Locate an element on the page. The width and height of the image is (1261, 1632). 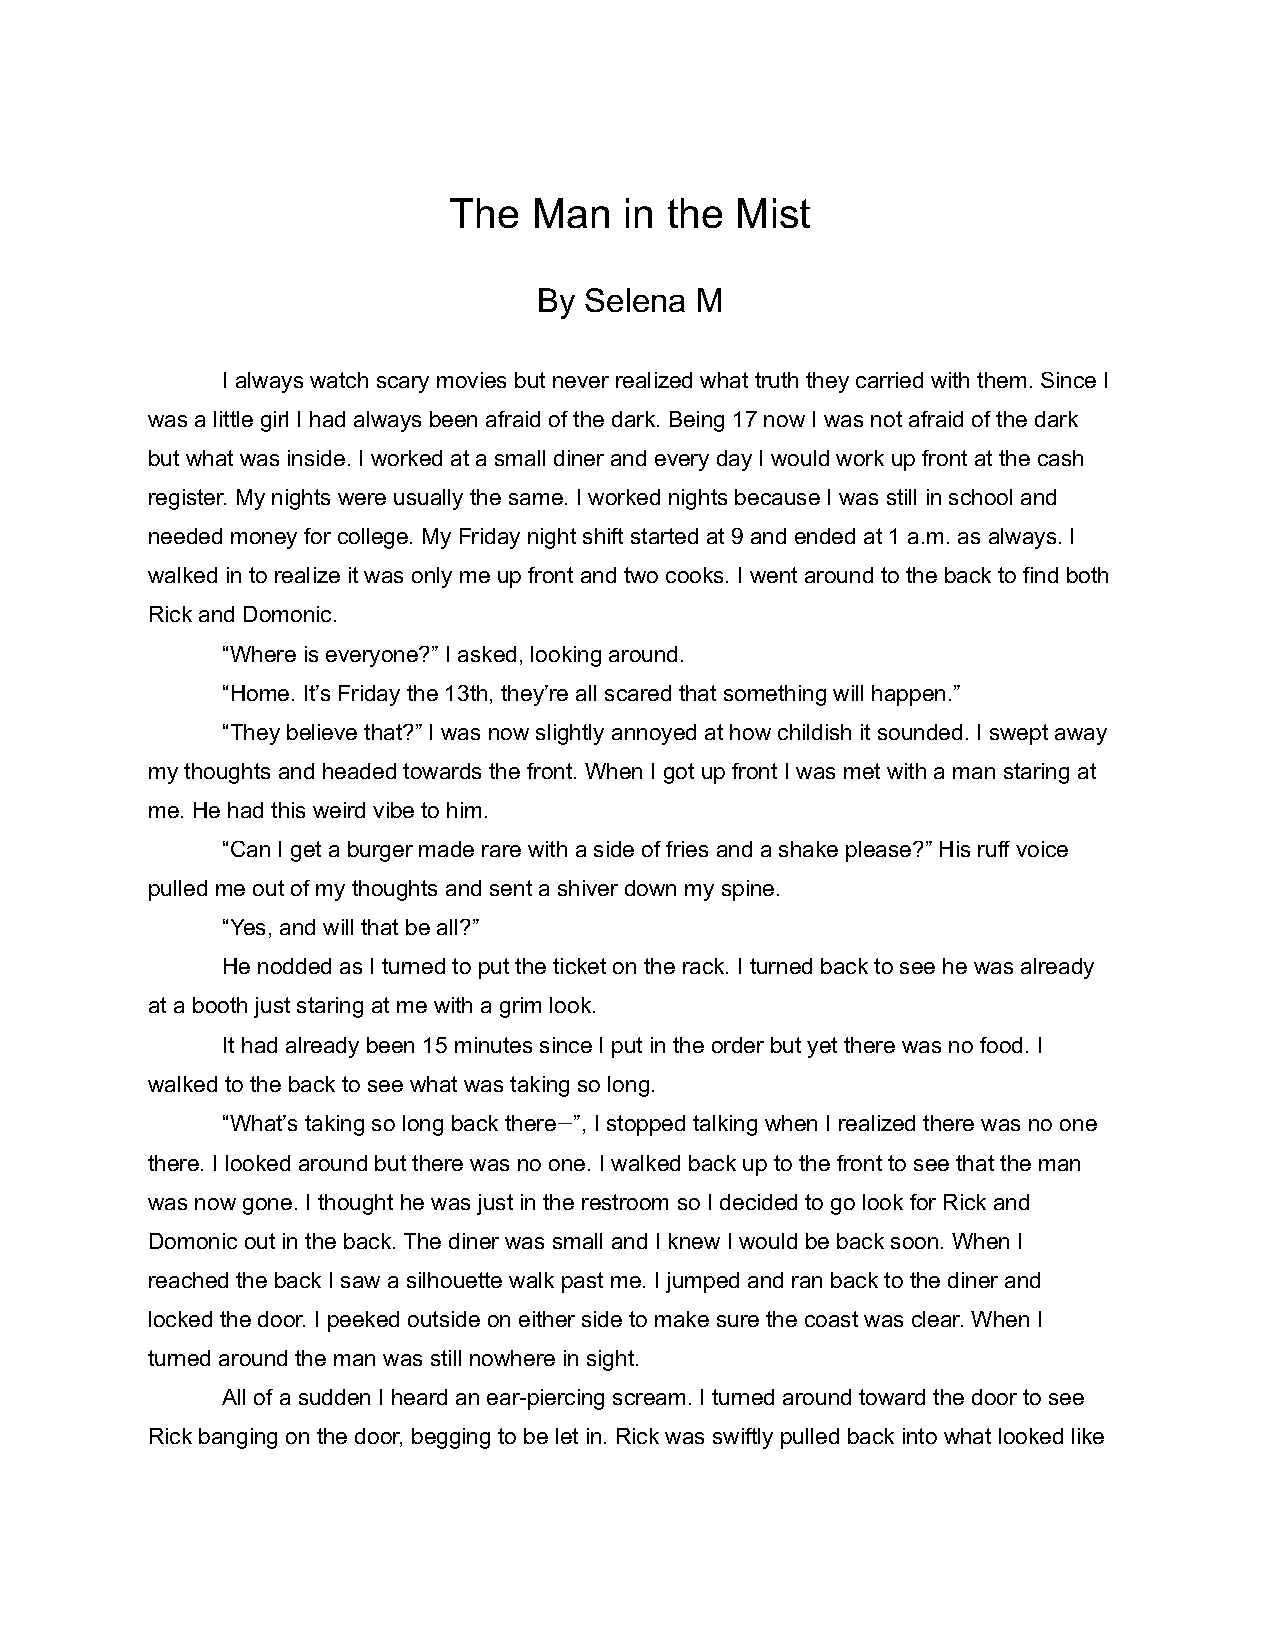
watch is located at coordinates (339, 380).
